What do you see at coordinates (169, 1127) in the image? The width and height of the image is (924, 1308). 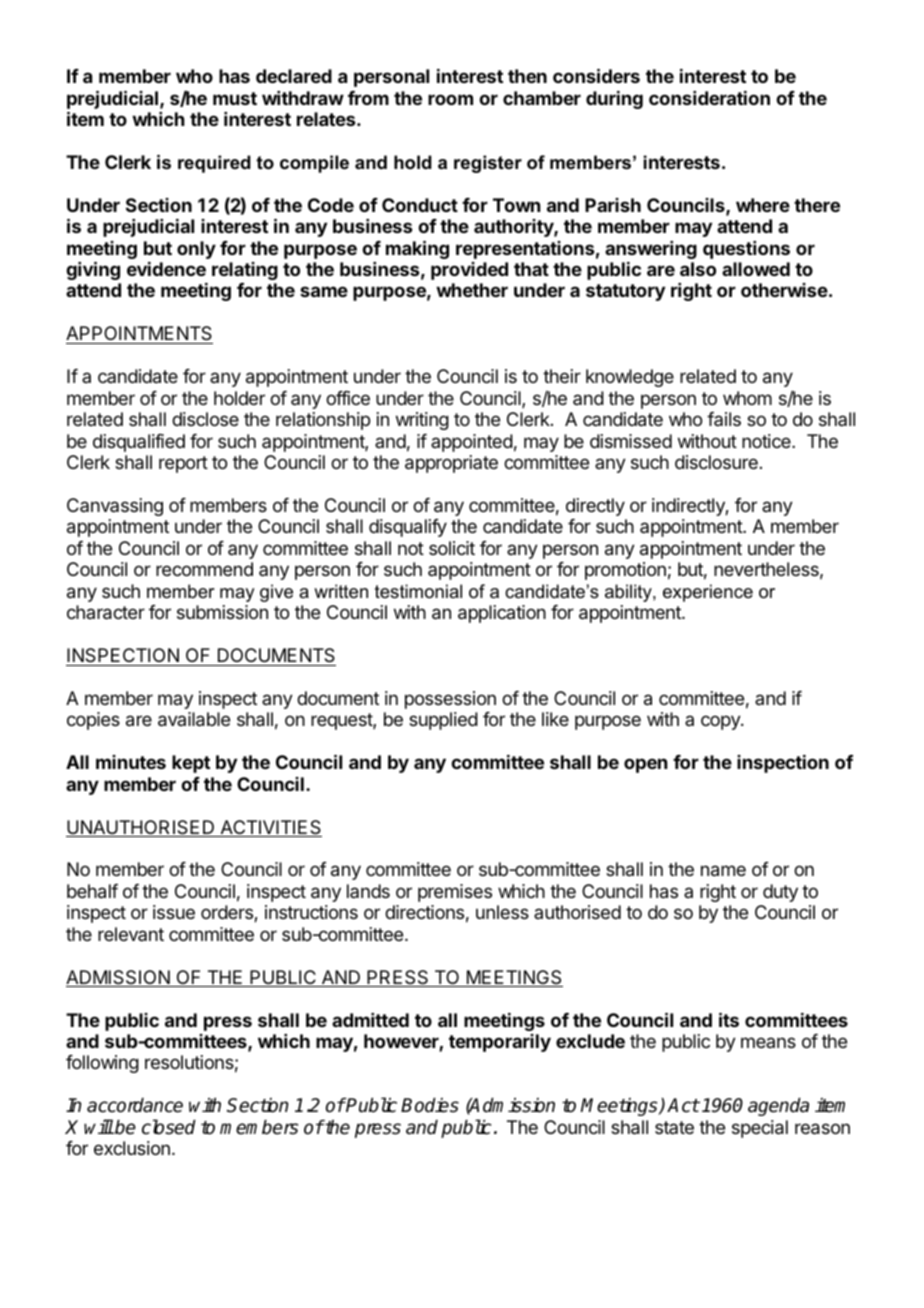 I see `closed` at bounding box center [169, 1127].
